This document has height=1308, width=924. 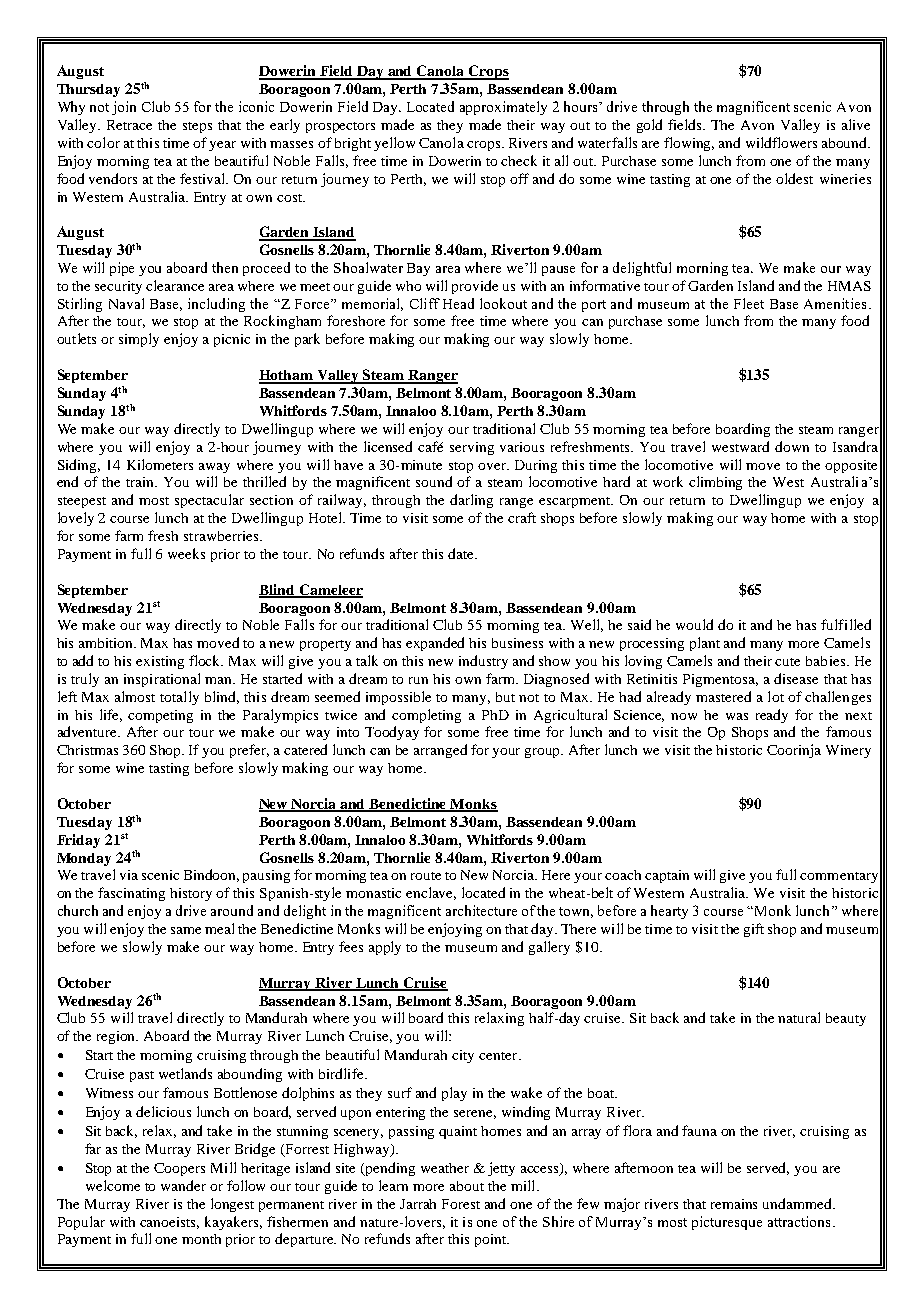 What do you see at coordinates (781, 142) in the document?
I see `wildflowers` at bounding box center [781, 142].
